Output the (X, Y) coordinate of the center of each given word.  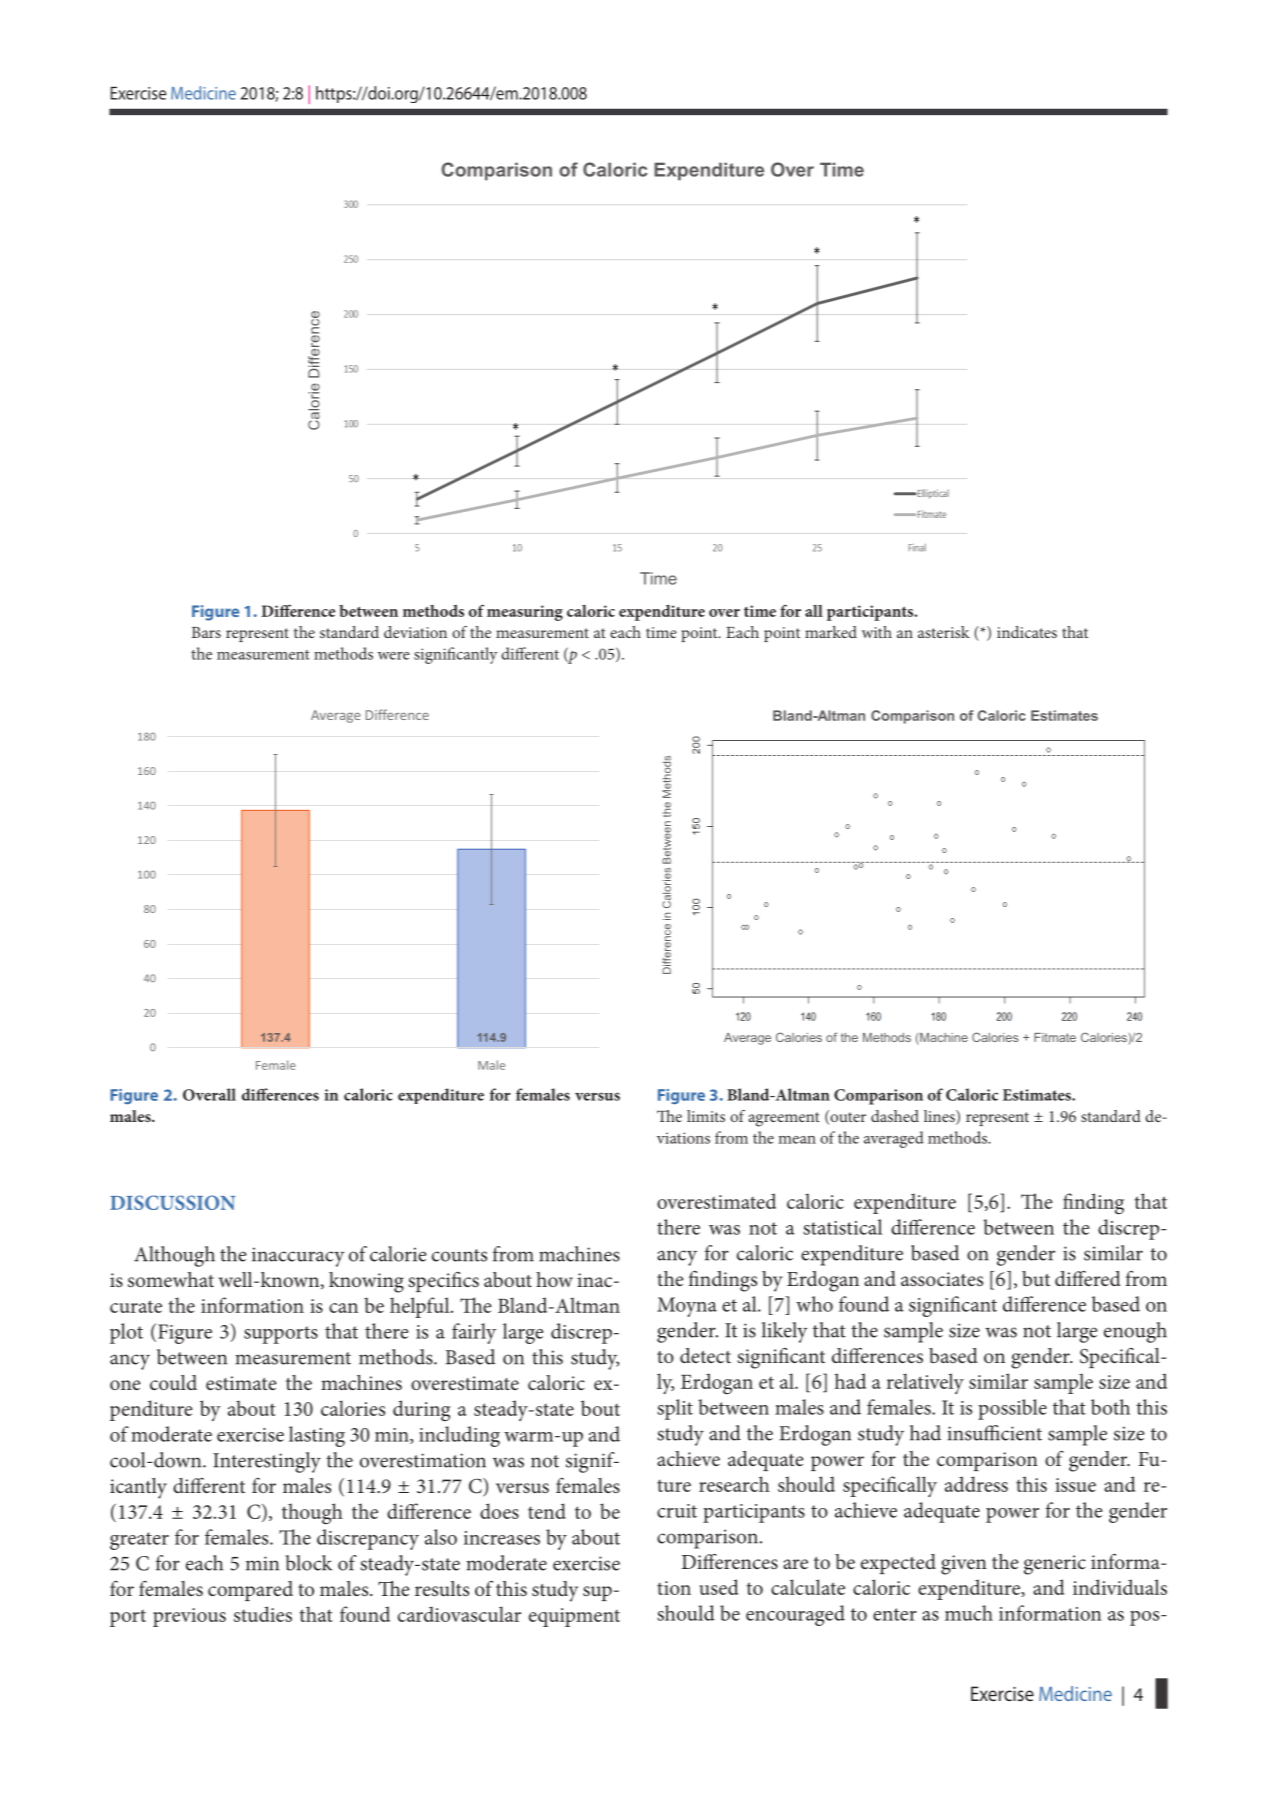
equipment (574, 1617)
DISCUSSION (172, 1202)
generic (1055, 1565)
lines (940, 1117)
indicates (1027, 632)
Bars (206, 632)
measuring (525, 613)
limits (706, 1116)
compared (250, 1591)
